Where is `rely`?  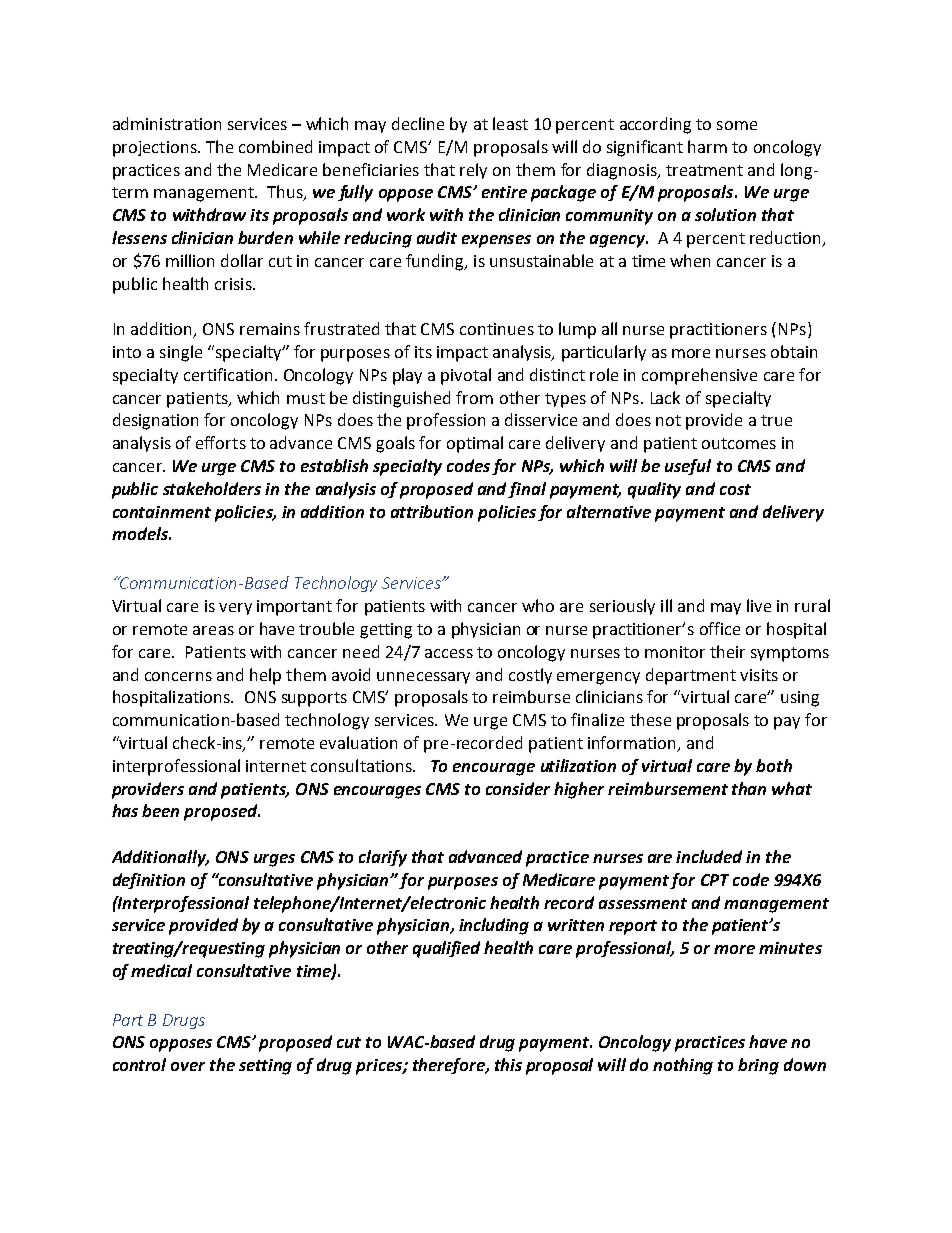 rely is located at coordinates (473, 171).
